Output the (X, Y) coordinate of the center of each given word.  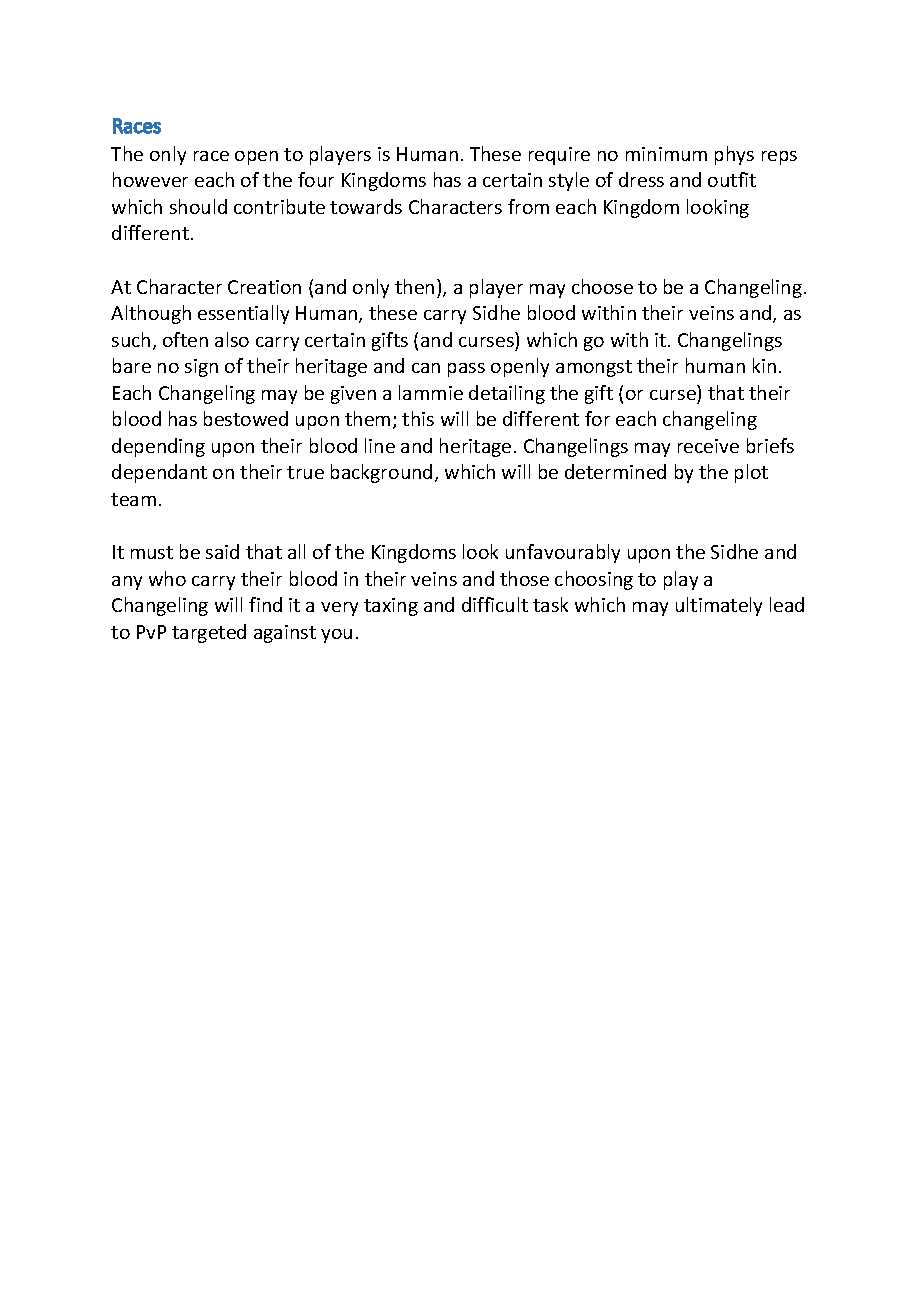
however (150, 179)
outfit (732, 179)
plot (751, 473)
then (414, 286)
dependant (159, 473)
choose (602, 286)
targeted (209, 633)
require (559, 156)
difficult (495, 604)
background (381, 473)
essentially (243, 314)
